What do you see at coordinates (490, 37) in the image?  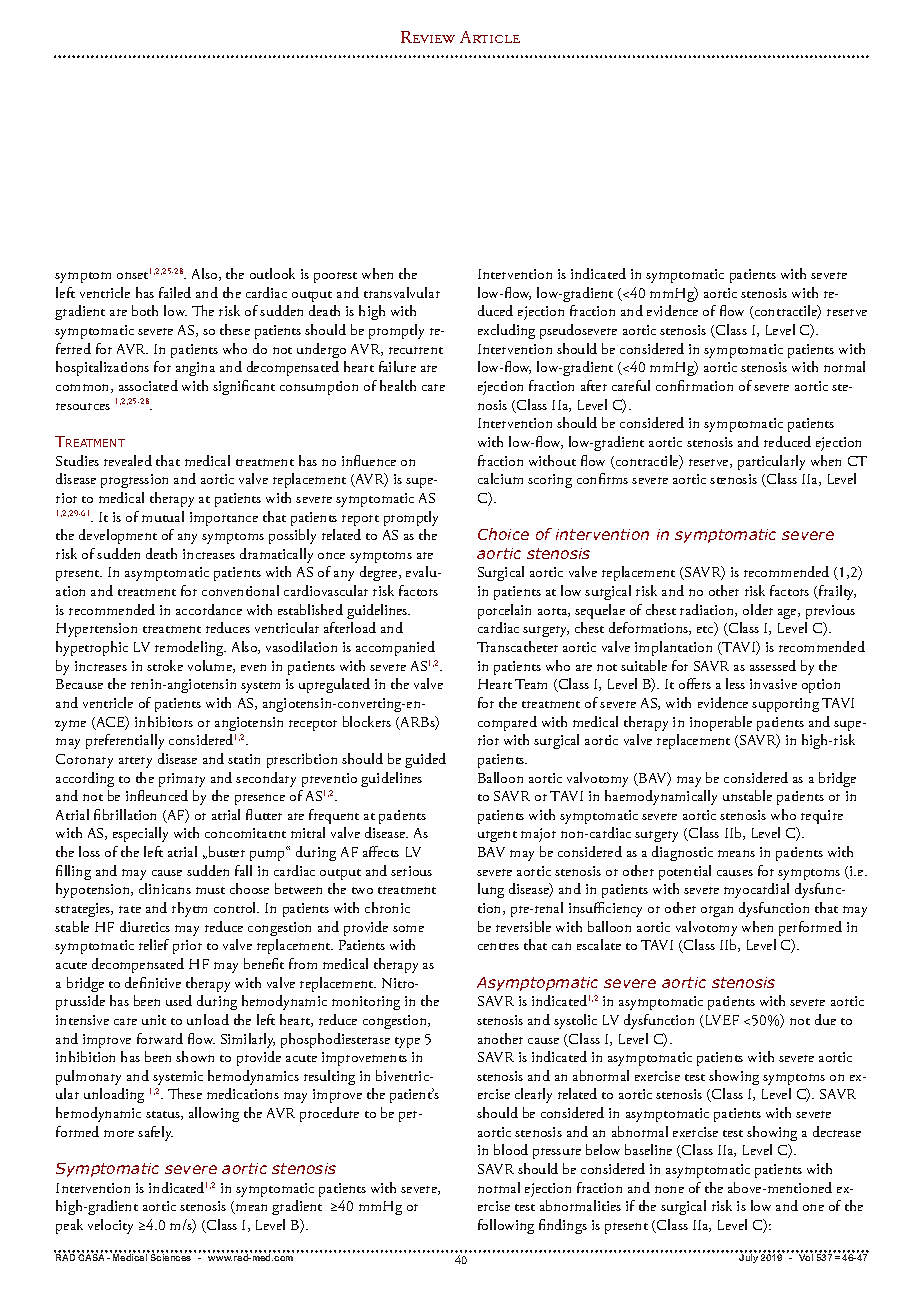 I see `Article` at bounding box center [490, 37].
